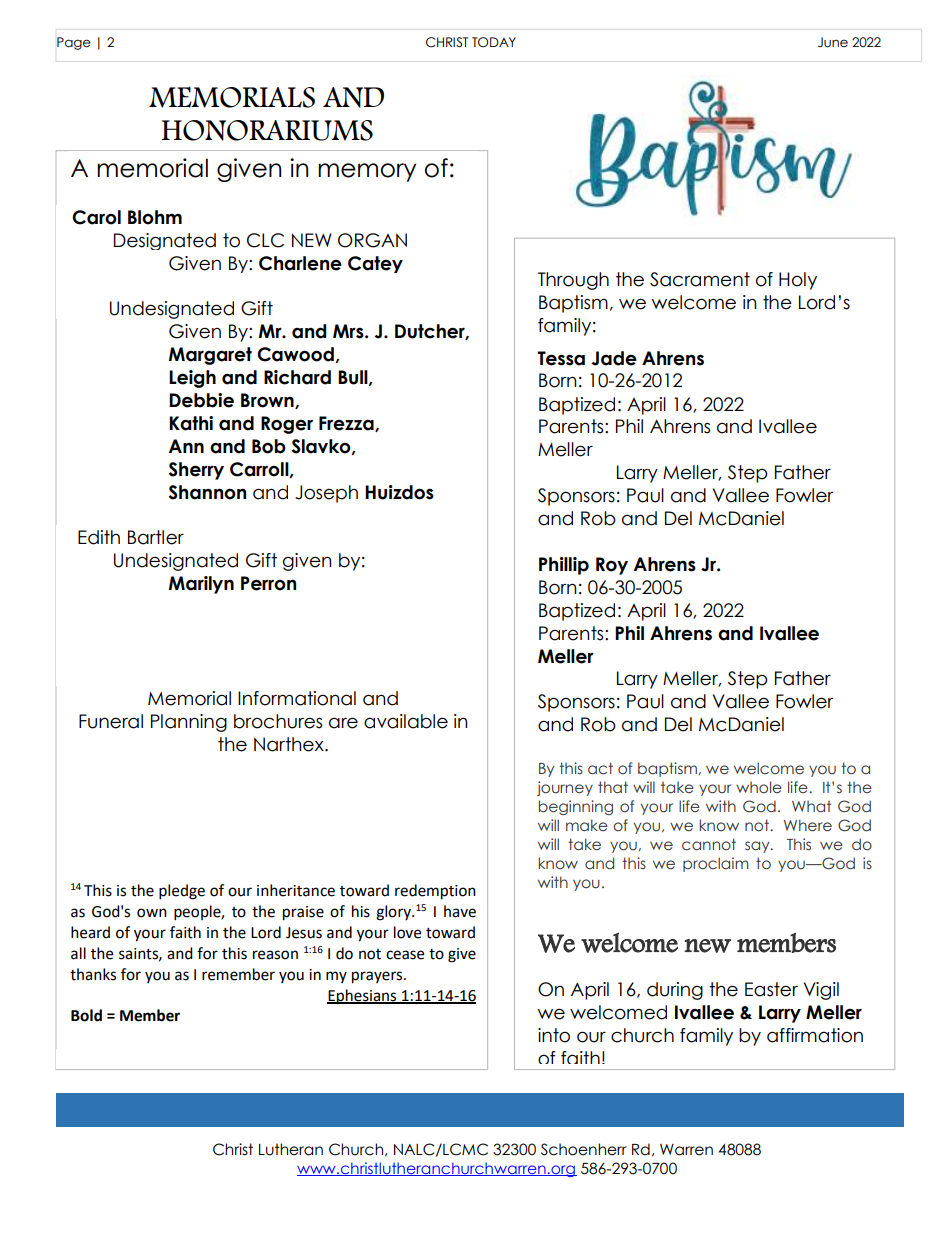 This screenshot has height=1233, width=952. What do you see at coordinates (614, 358) in the screenshot?
I see `Jade` at bounding box center [614, 358].
